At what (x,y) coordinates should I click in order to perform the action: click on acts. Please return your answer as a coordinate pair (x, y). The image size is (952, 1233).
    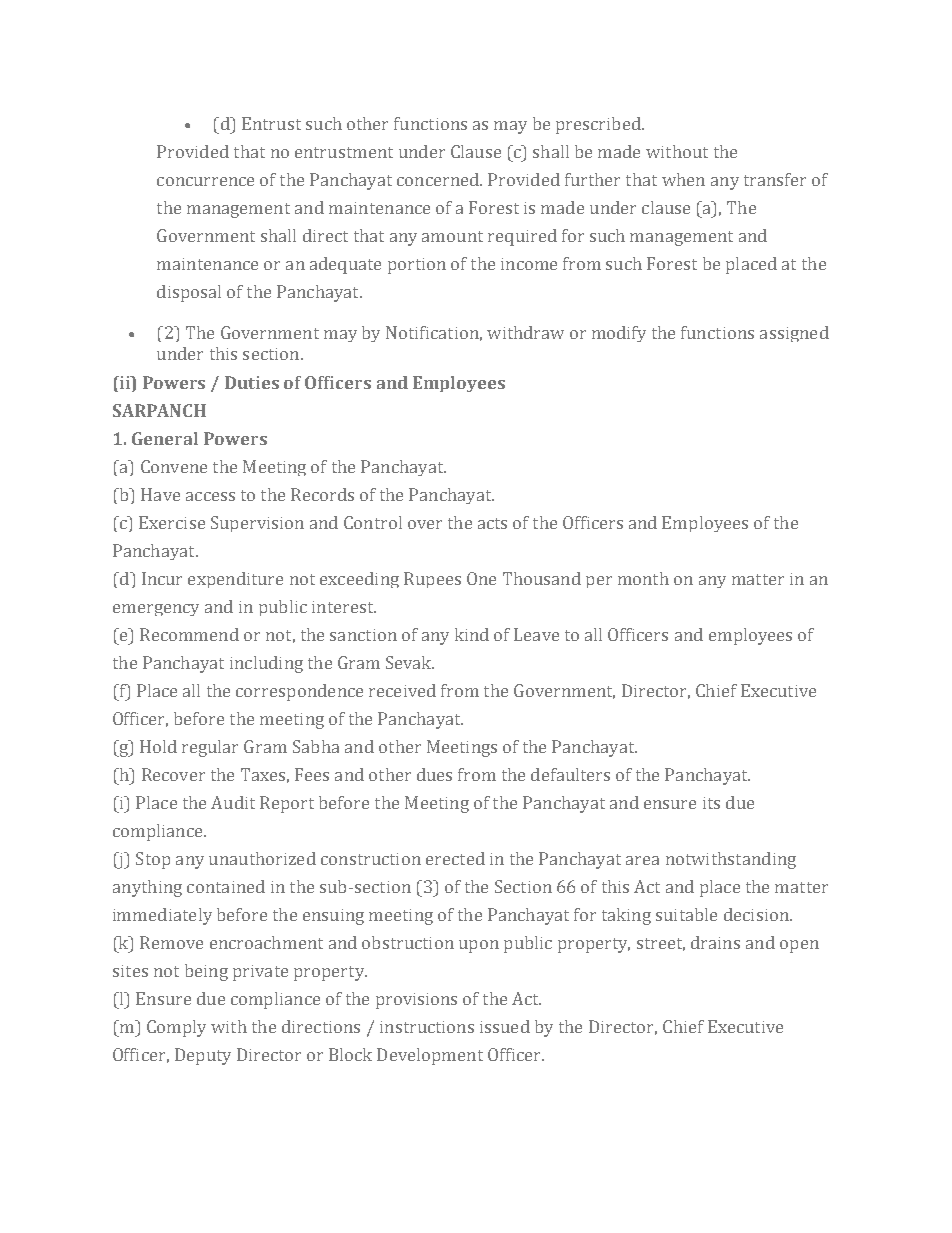
    Looking at the image, I should click on (492, 523).
